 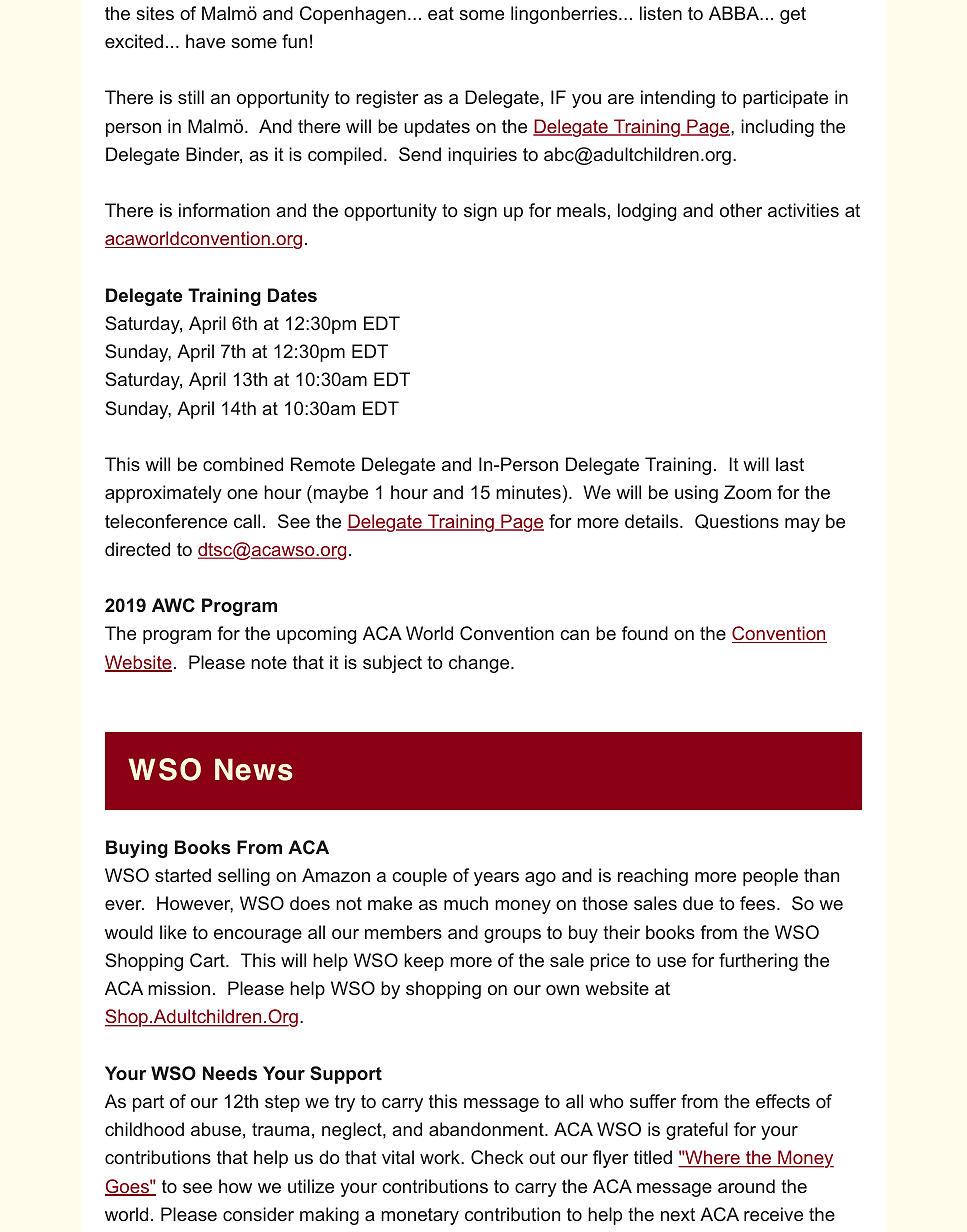 I want to click on eat, so click(x=441, y=13).
